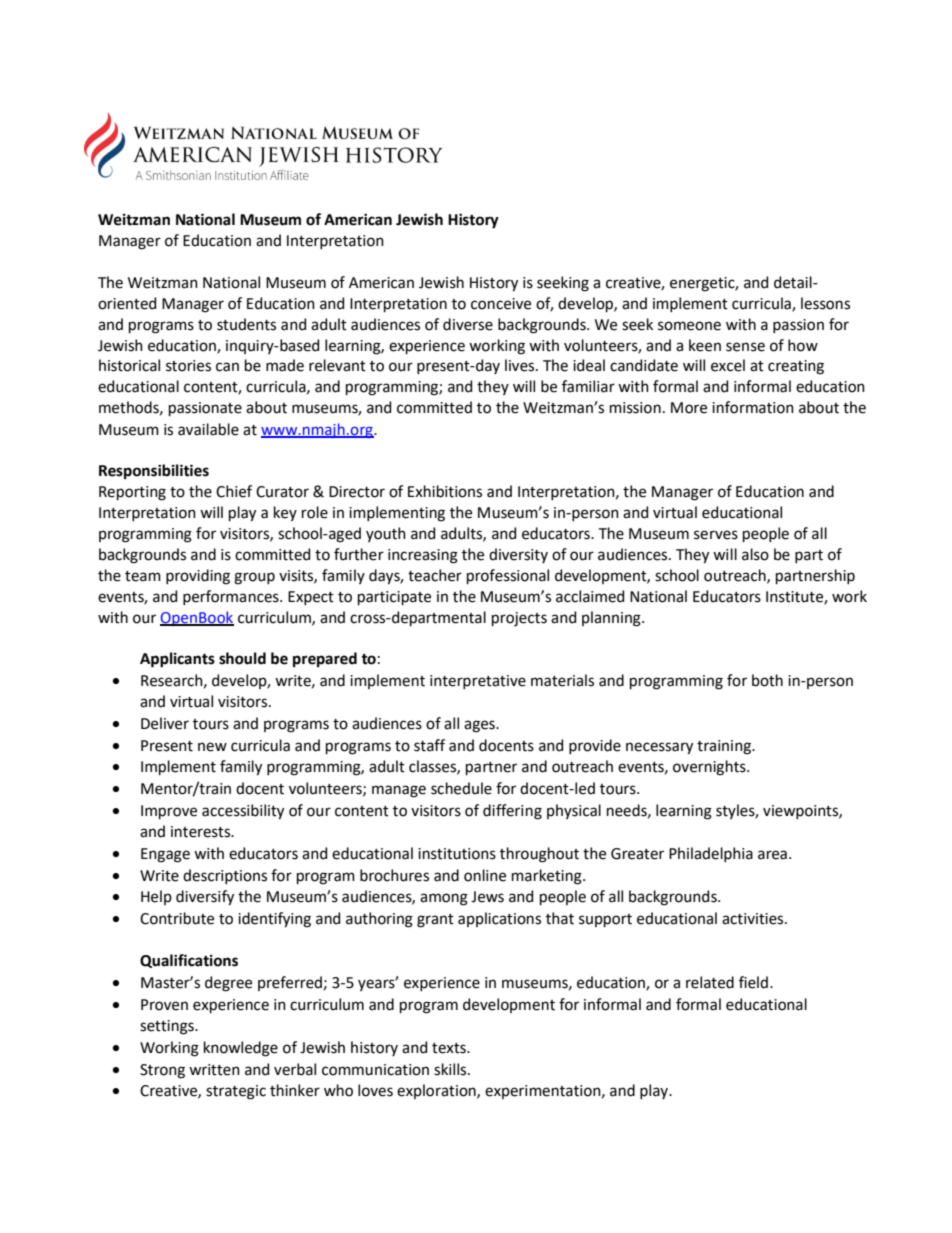  I want to click on students, so click(246, 324).
